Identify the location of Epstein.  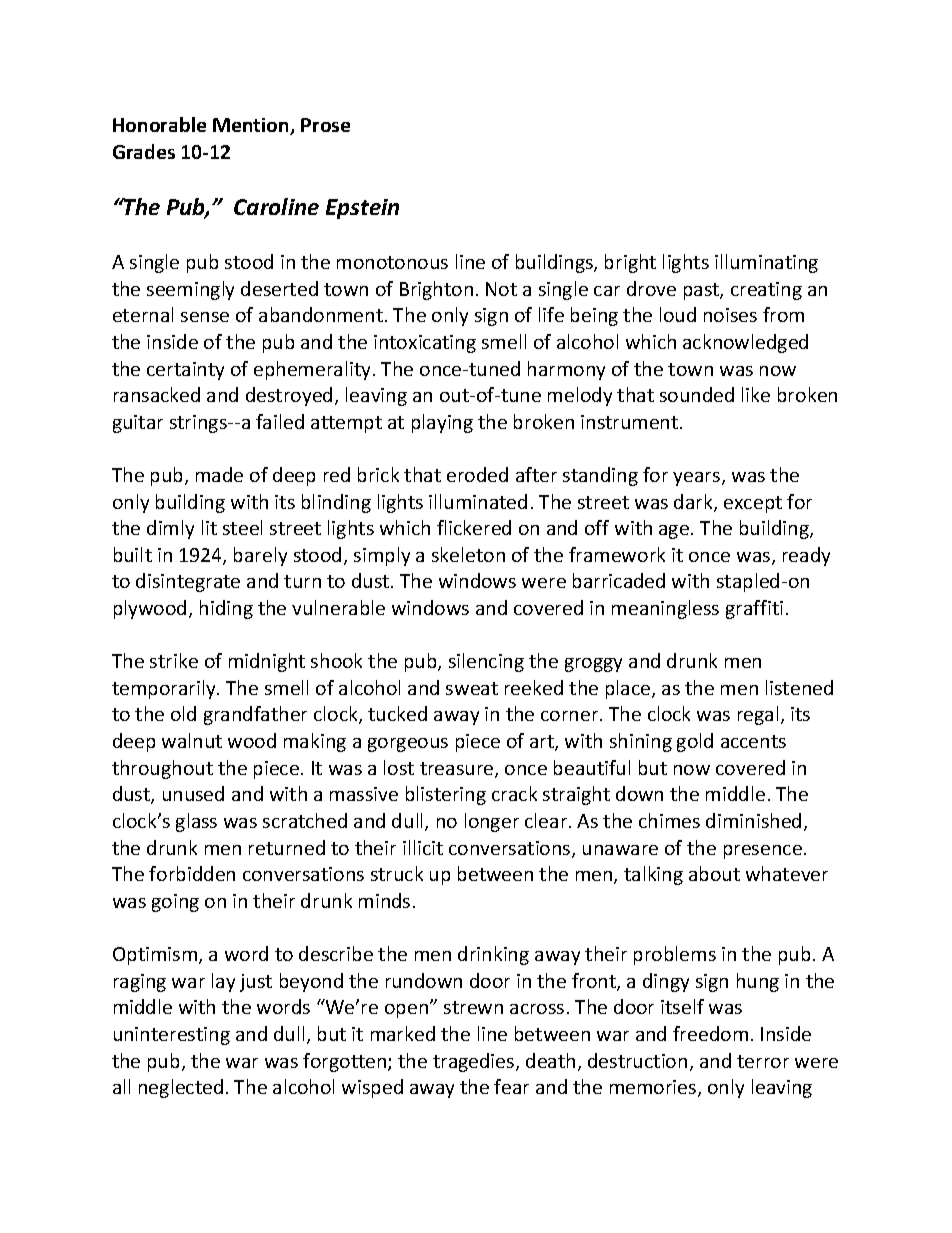
(362, 209).
